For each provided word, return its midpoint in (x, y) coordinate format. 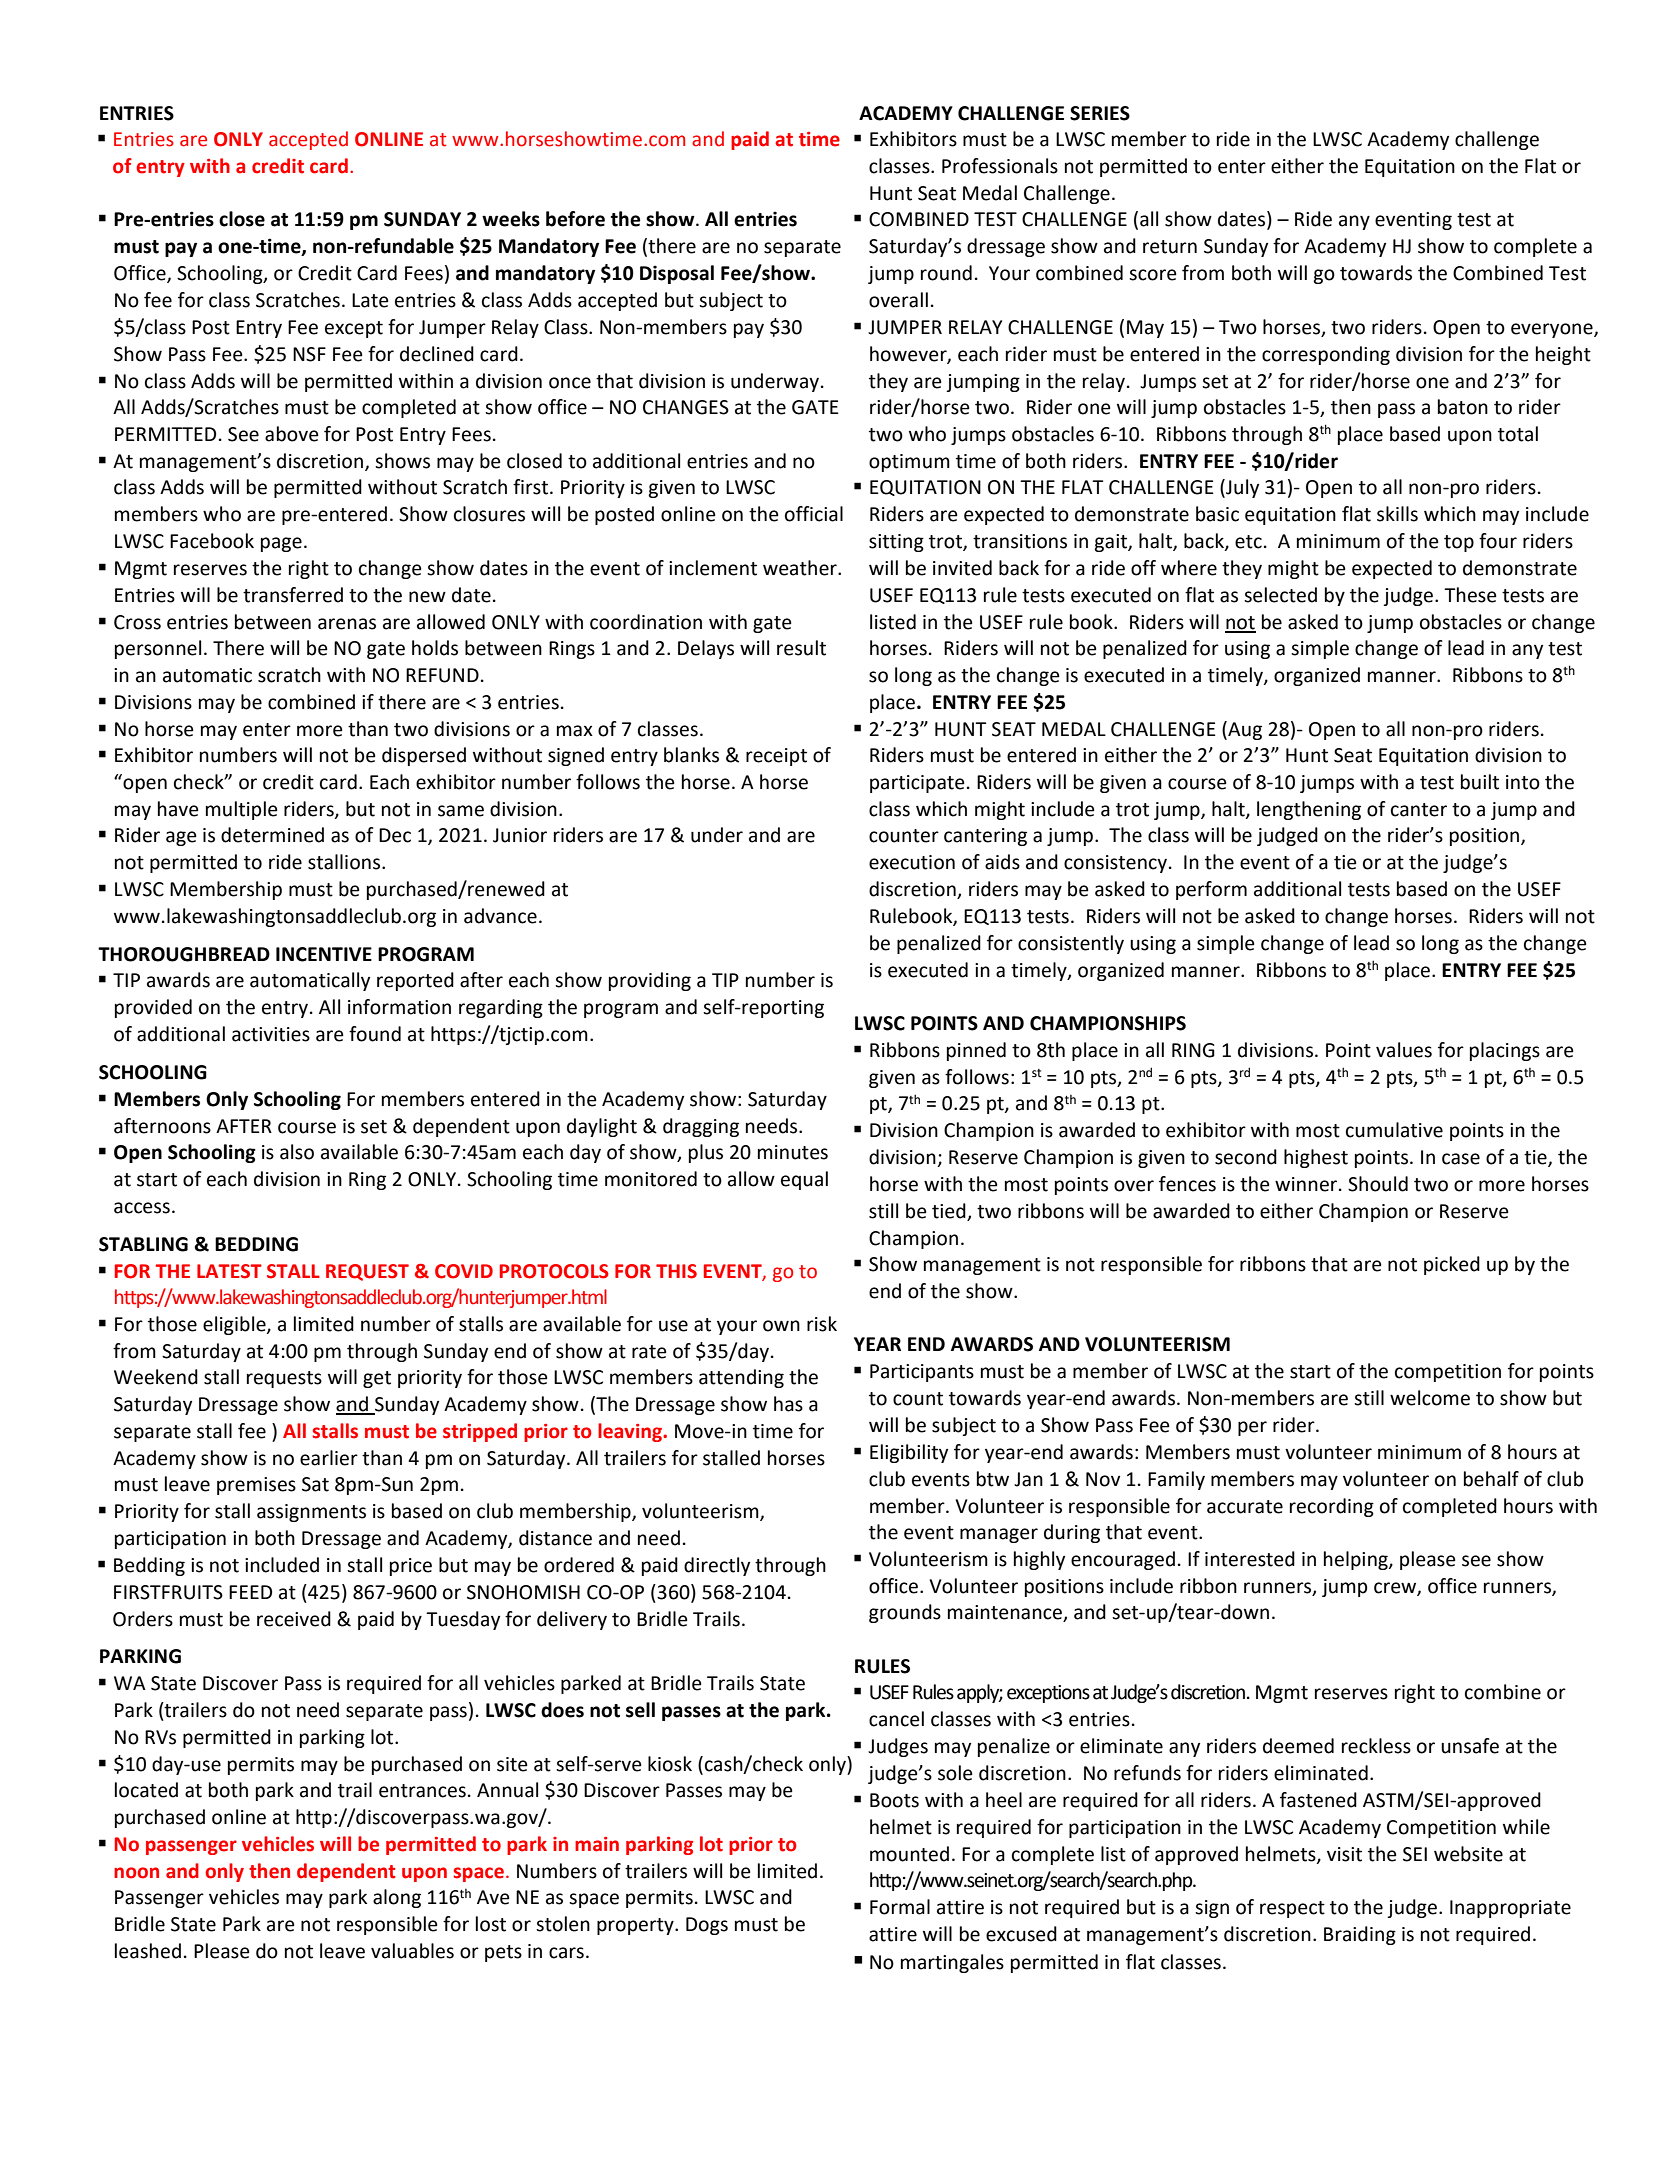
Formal (900, 1907)
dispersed (424, 756)
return (1170, 247)
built (1480, 782)
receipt (776, 757)
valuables (412, 1951)
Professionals (1000, 166)
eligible (235, 1325)
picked (1452, 1265)
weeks (511, 219)
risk (822, 1324)
